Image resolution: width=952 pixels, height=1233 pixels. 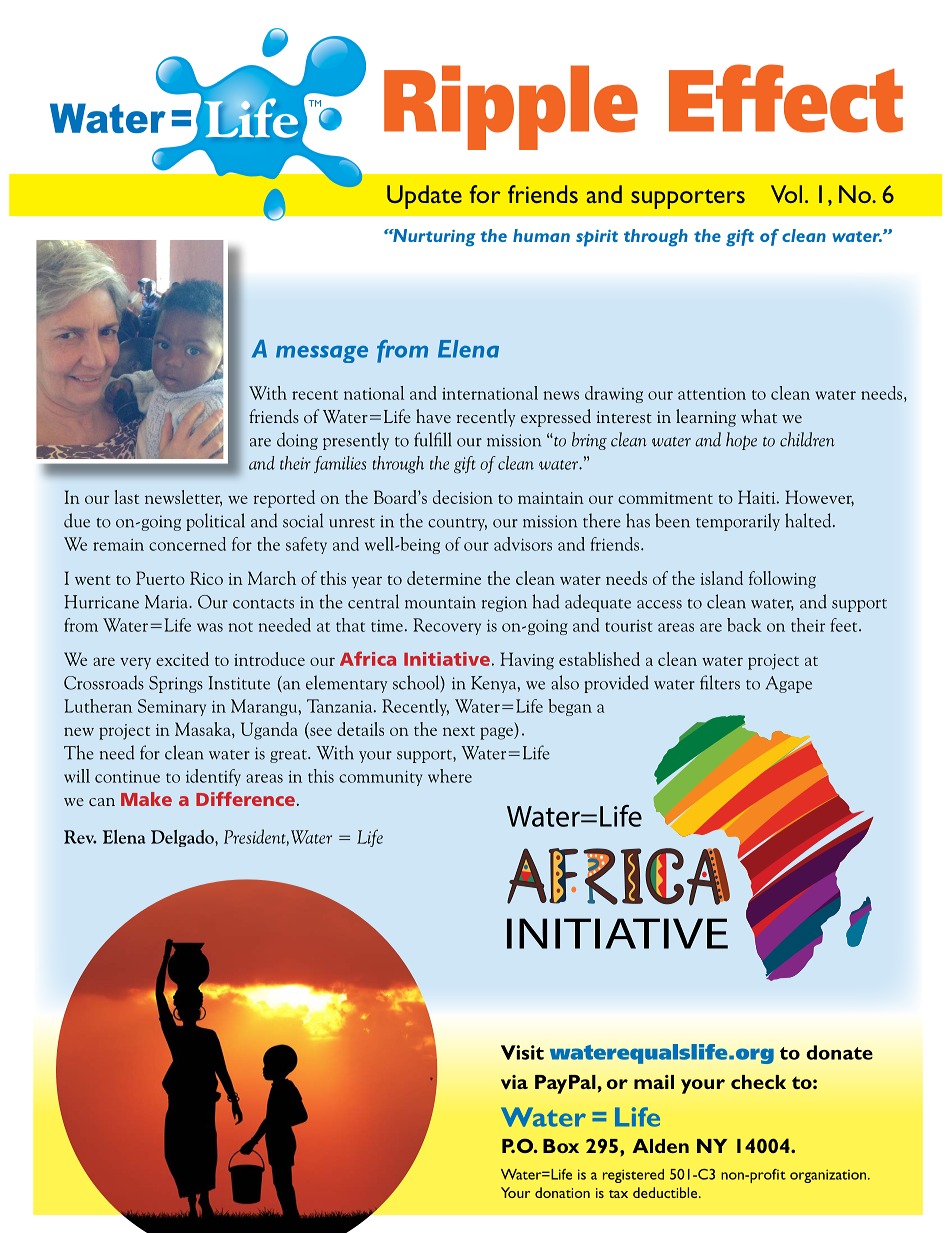 What do you see at coordinates (561, 1146) in the screenshot?
I see `Box` at bounding box center [561, 1146].
